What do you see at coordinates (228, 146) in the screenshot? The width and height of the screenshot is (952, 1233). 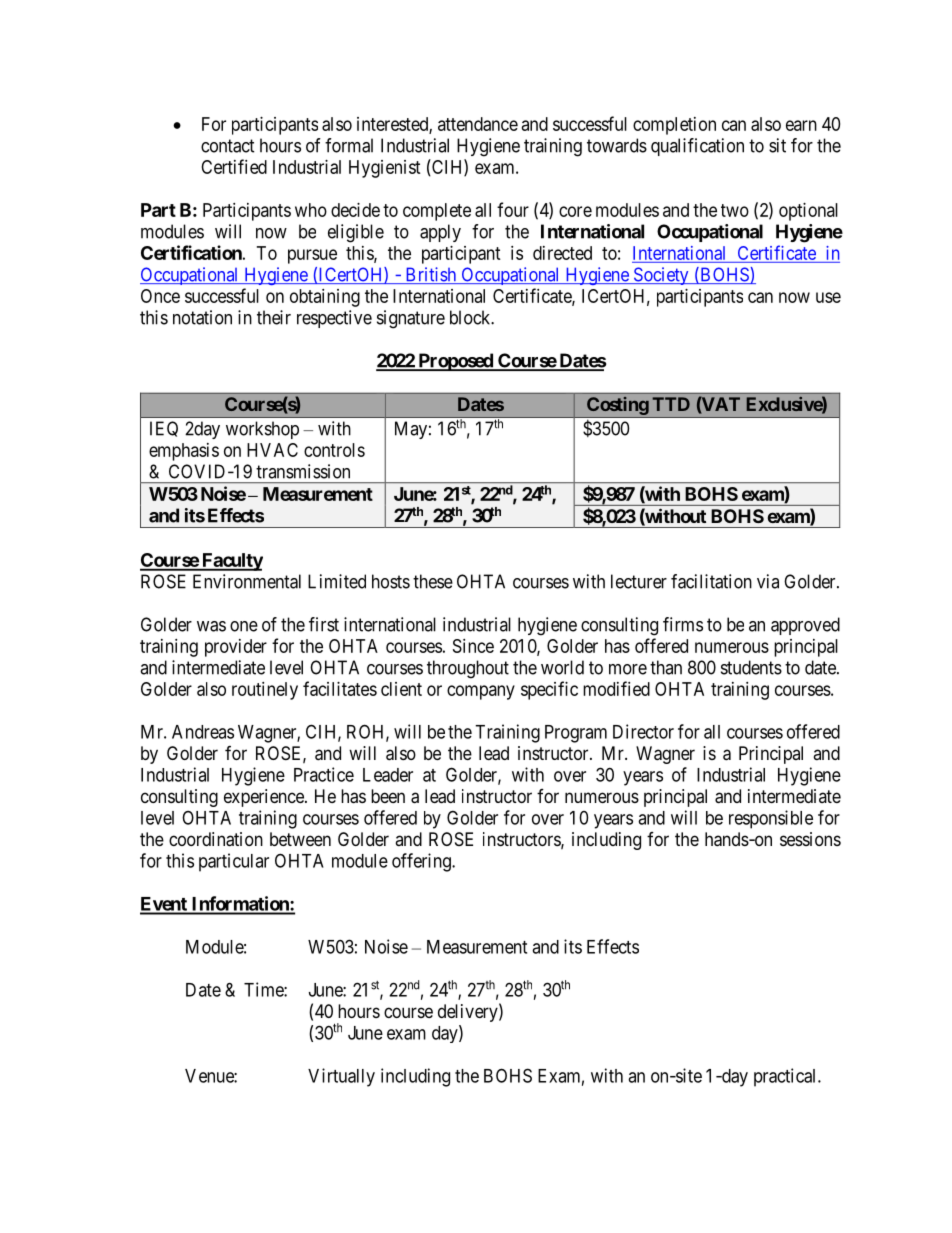 I see `contact` at bounding box center [228, 146].
